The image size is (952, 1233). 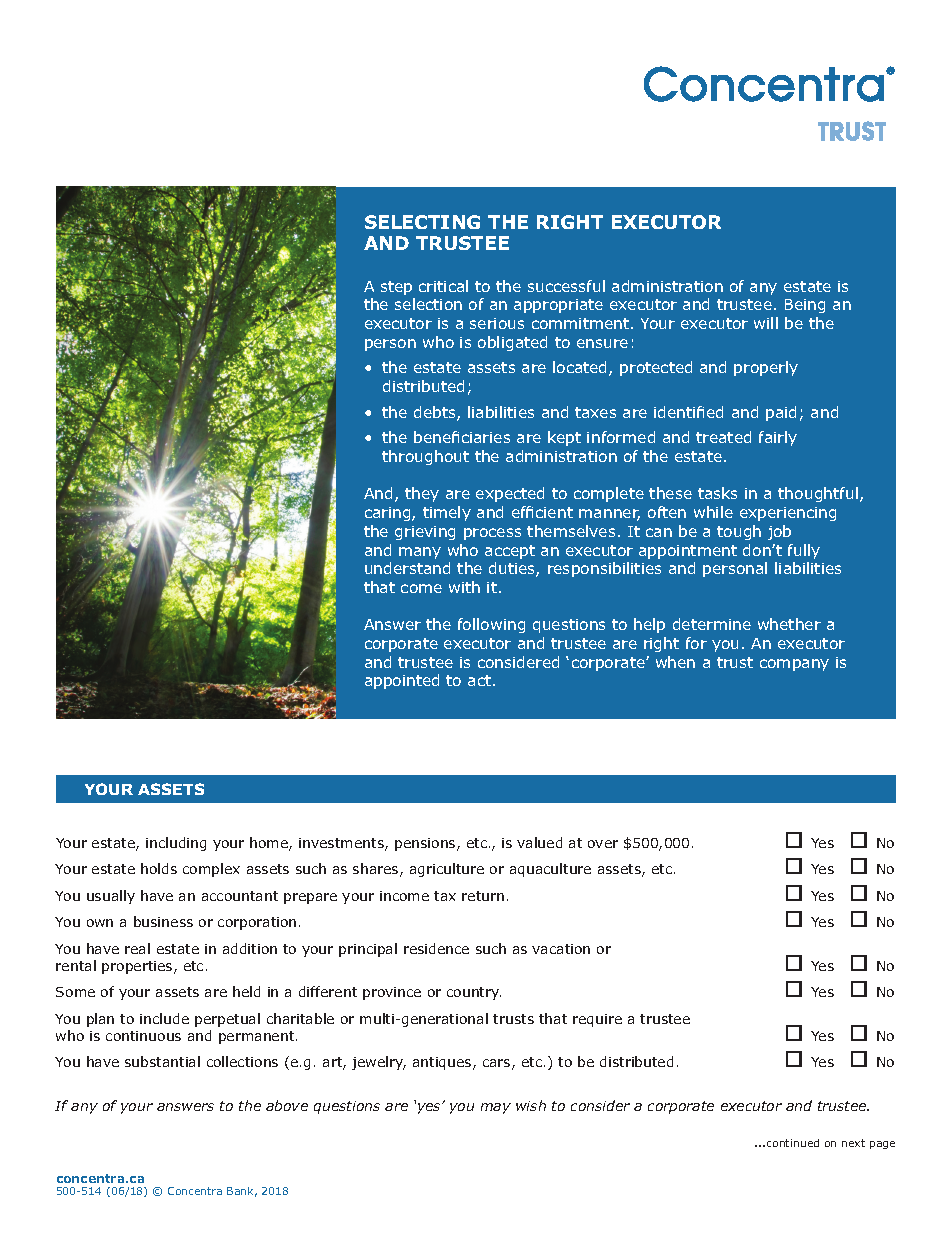 I want to click on beneficiaries, so click(x=462, y=437).
